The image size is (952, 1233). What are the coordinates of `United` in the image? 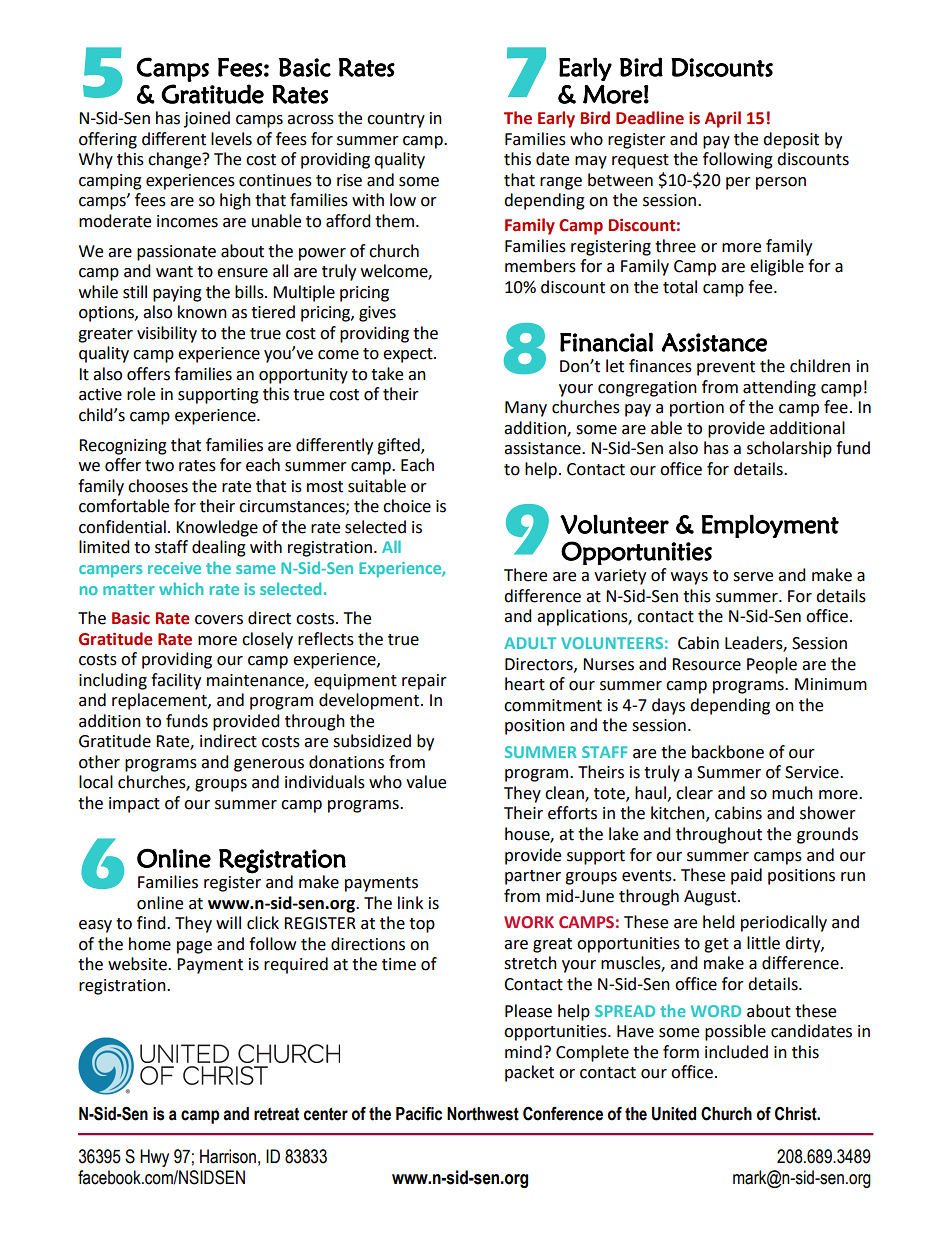 It's located at (674, 1114).
